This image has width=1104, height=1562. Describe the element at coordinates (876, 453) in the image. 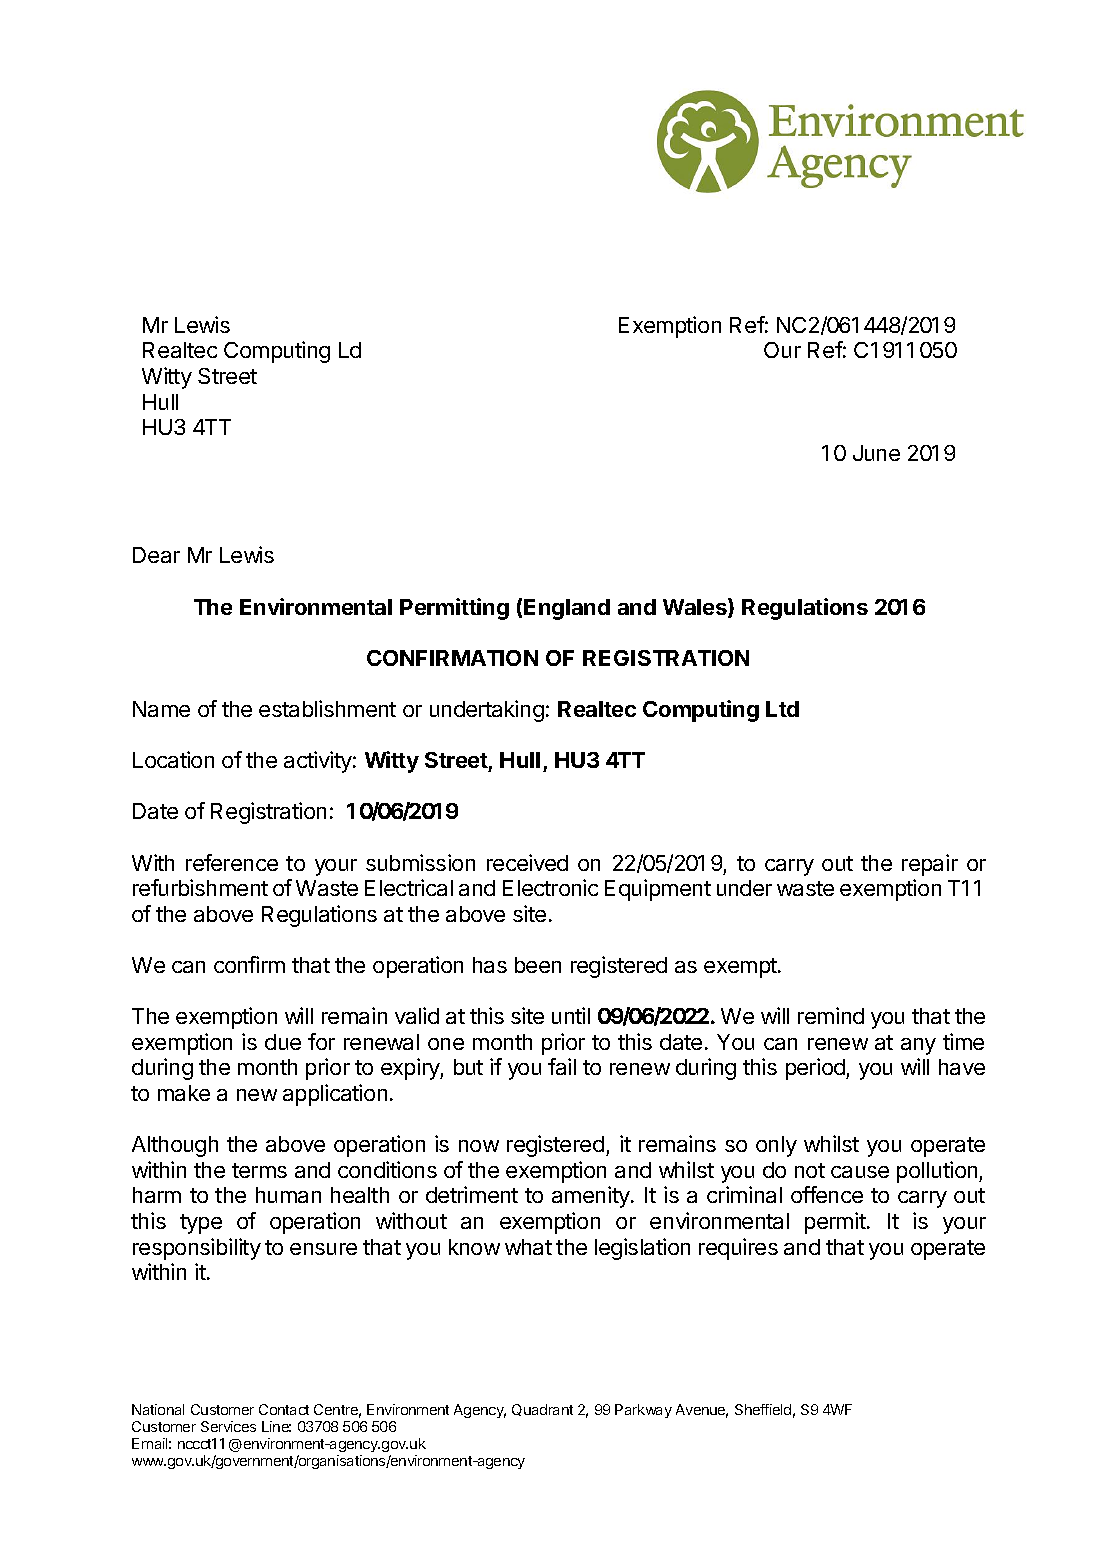

I see `June` at that location.
